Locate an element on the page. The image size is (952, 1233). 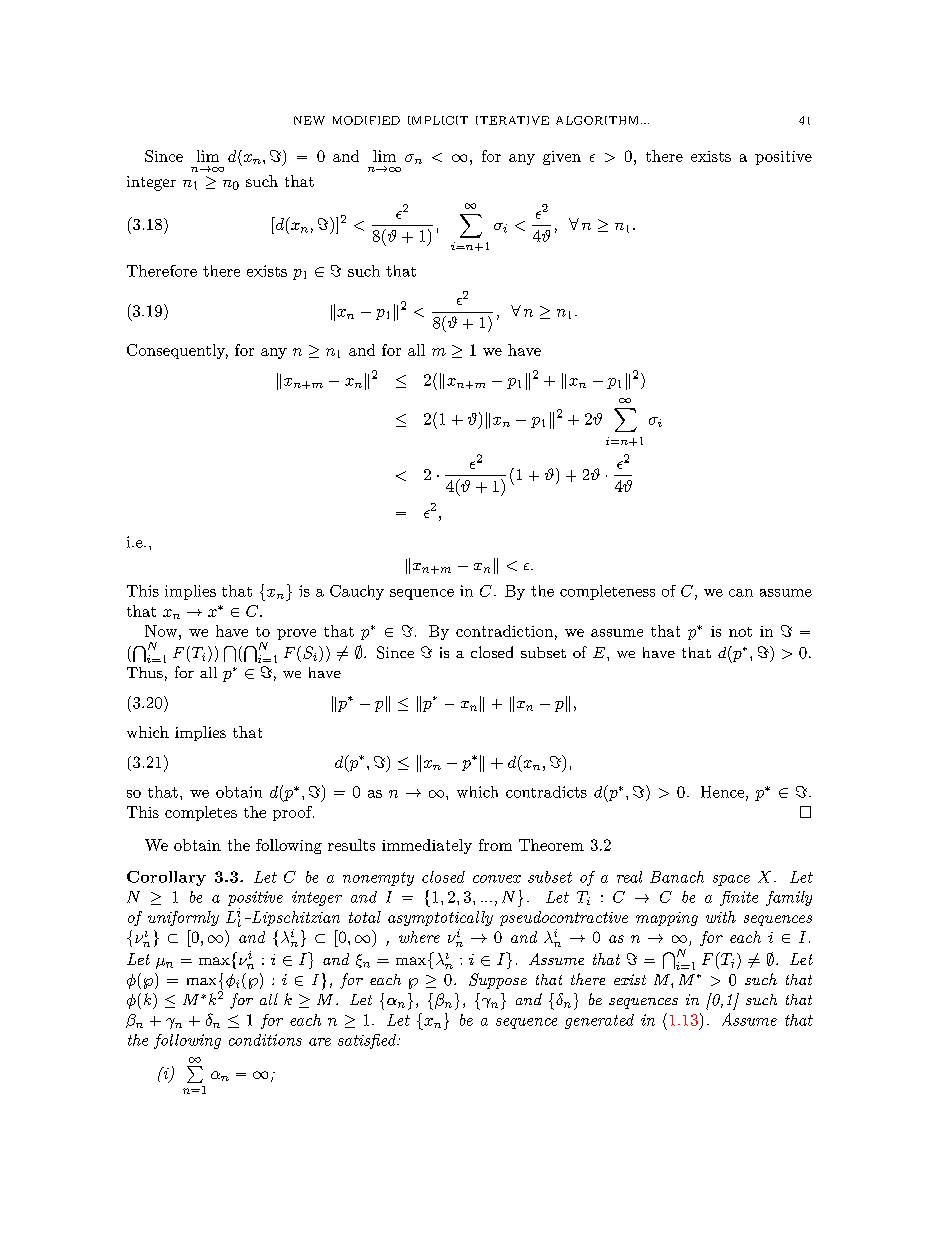
Cauchy is located at coordinates (357, 592).
